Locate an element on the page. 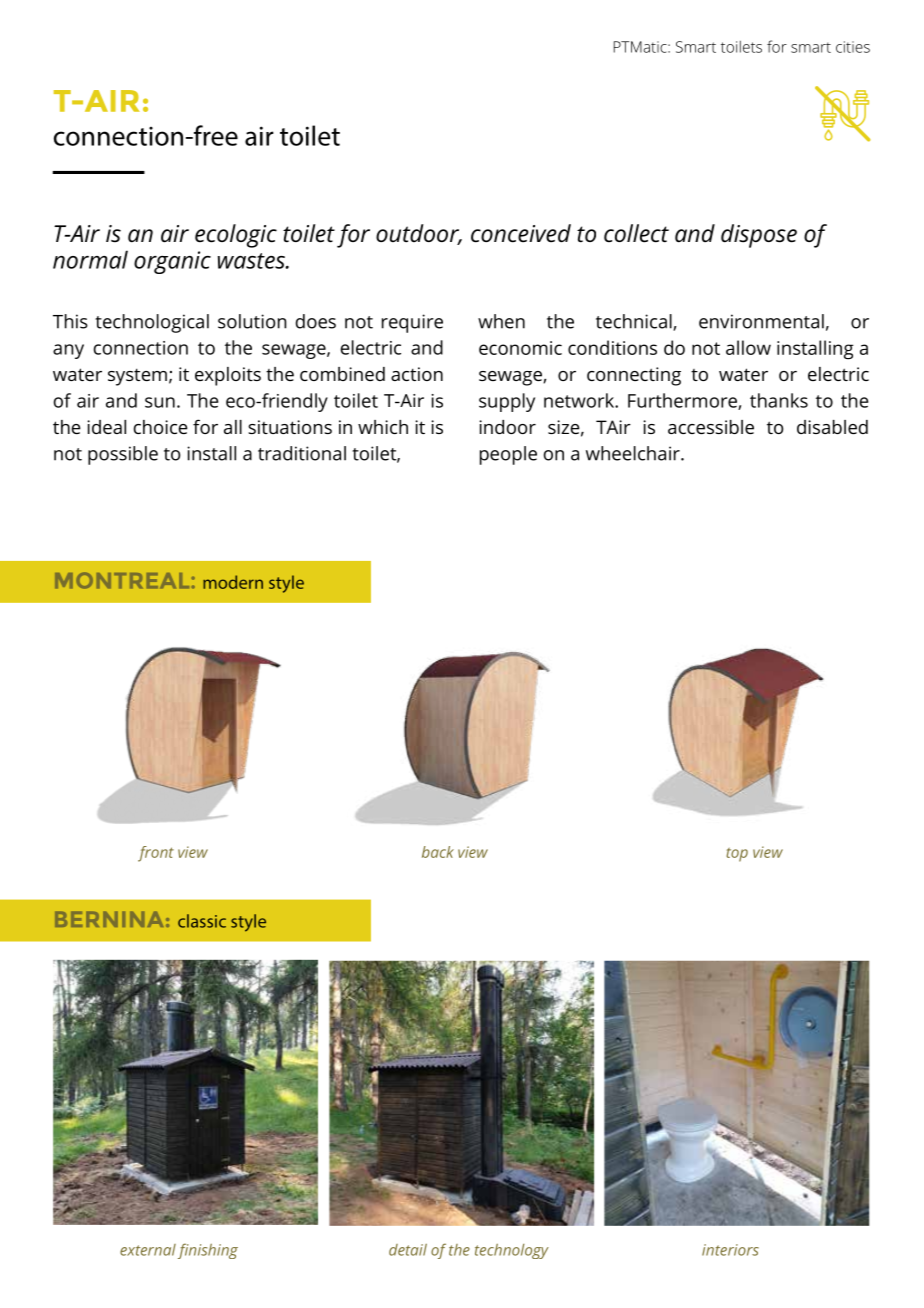  MONTREAL is located at coordinates (122, 580).
